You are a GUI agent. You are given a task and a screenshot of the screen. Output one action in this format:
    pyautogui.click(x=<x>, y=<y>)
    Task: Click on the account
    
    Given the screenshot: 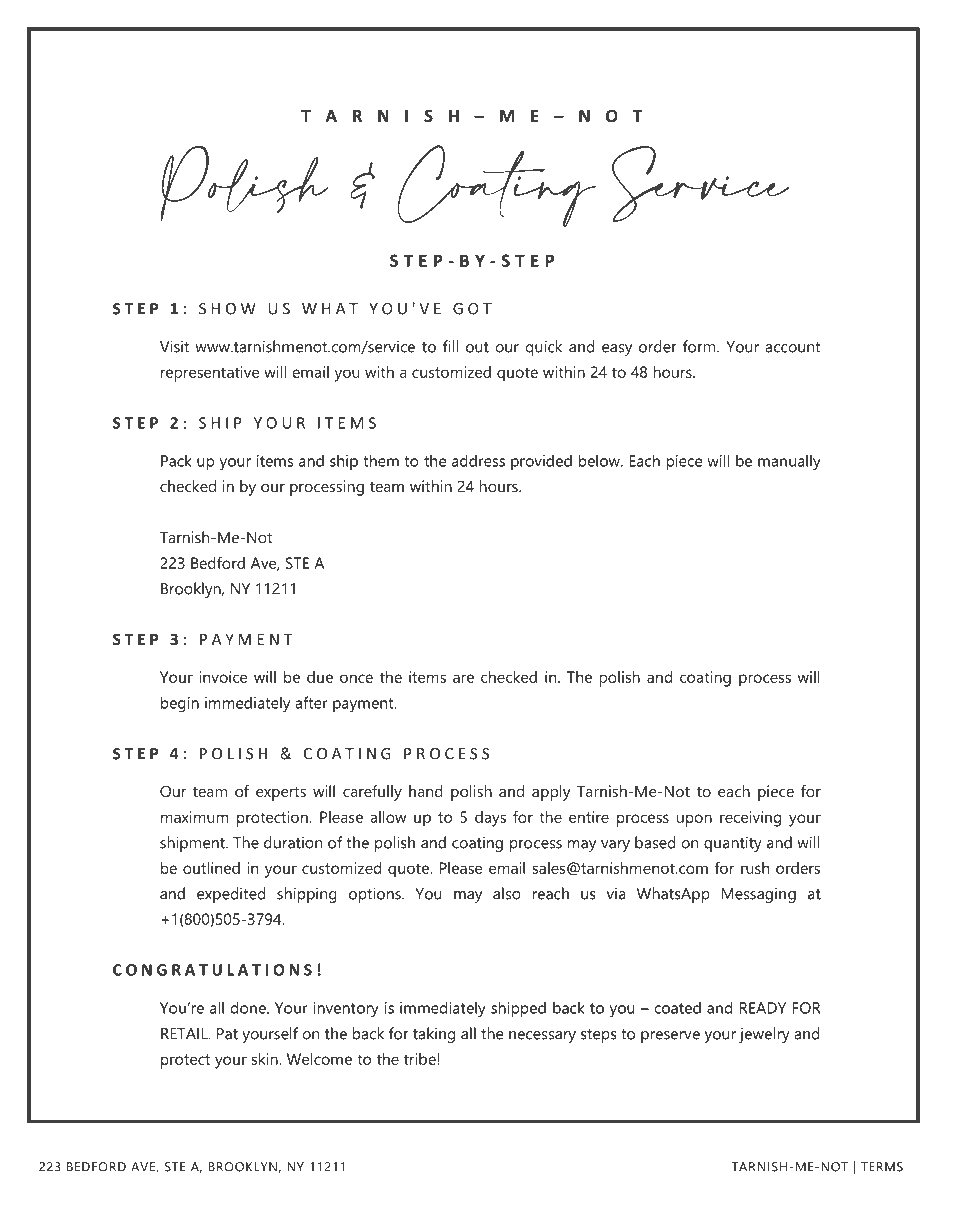 What is the action you would take?
    pyautogui.click(x=793, y=347)
